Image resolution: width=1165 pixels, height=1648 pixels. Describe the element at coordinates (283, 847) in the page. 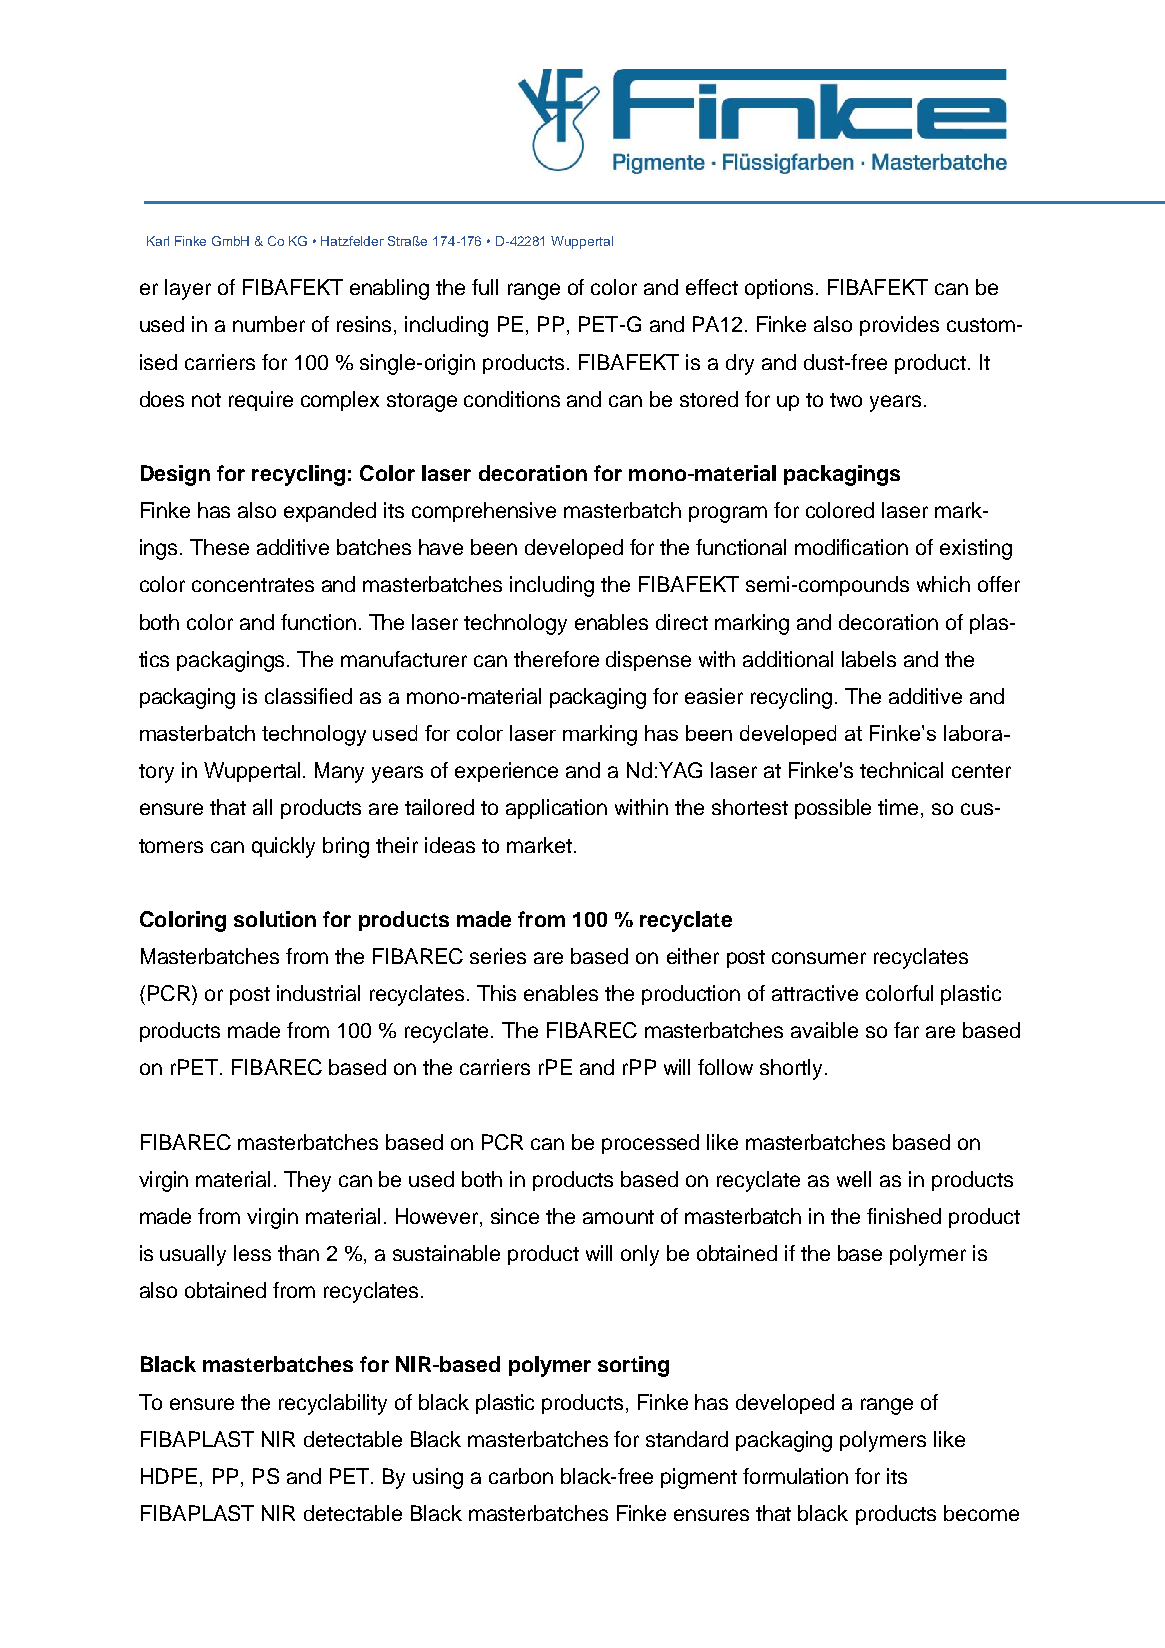

I see `quickly` at that location.
